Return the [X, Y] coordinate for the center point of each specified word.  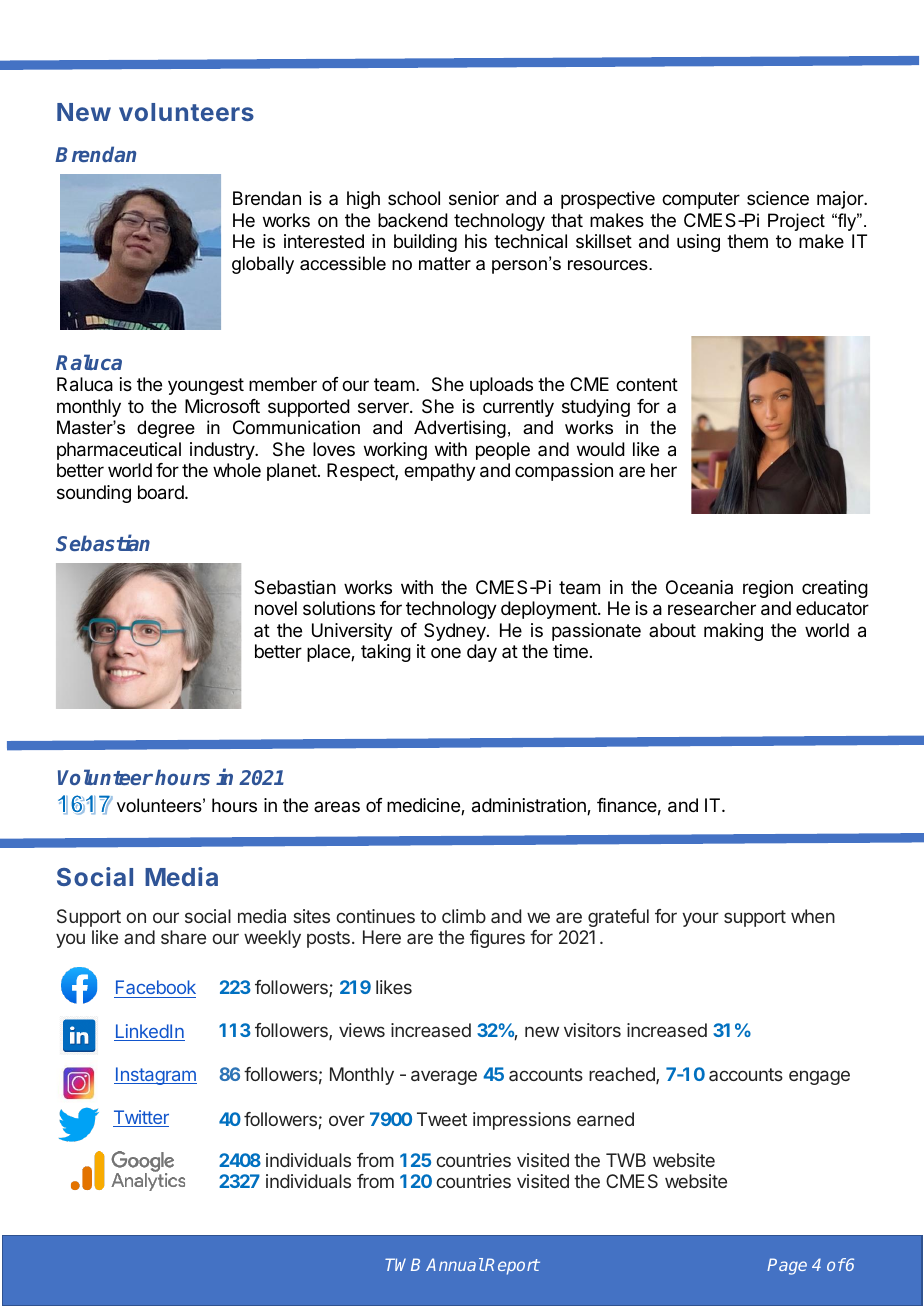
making [733, 632]
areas [337, 806]
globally [263, 265]
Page [787, 1266]
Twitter [141, 1118]
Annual [455, 1264]
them [747, 241]
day [482, 653]
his [476, 241]
